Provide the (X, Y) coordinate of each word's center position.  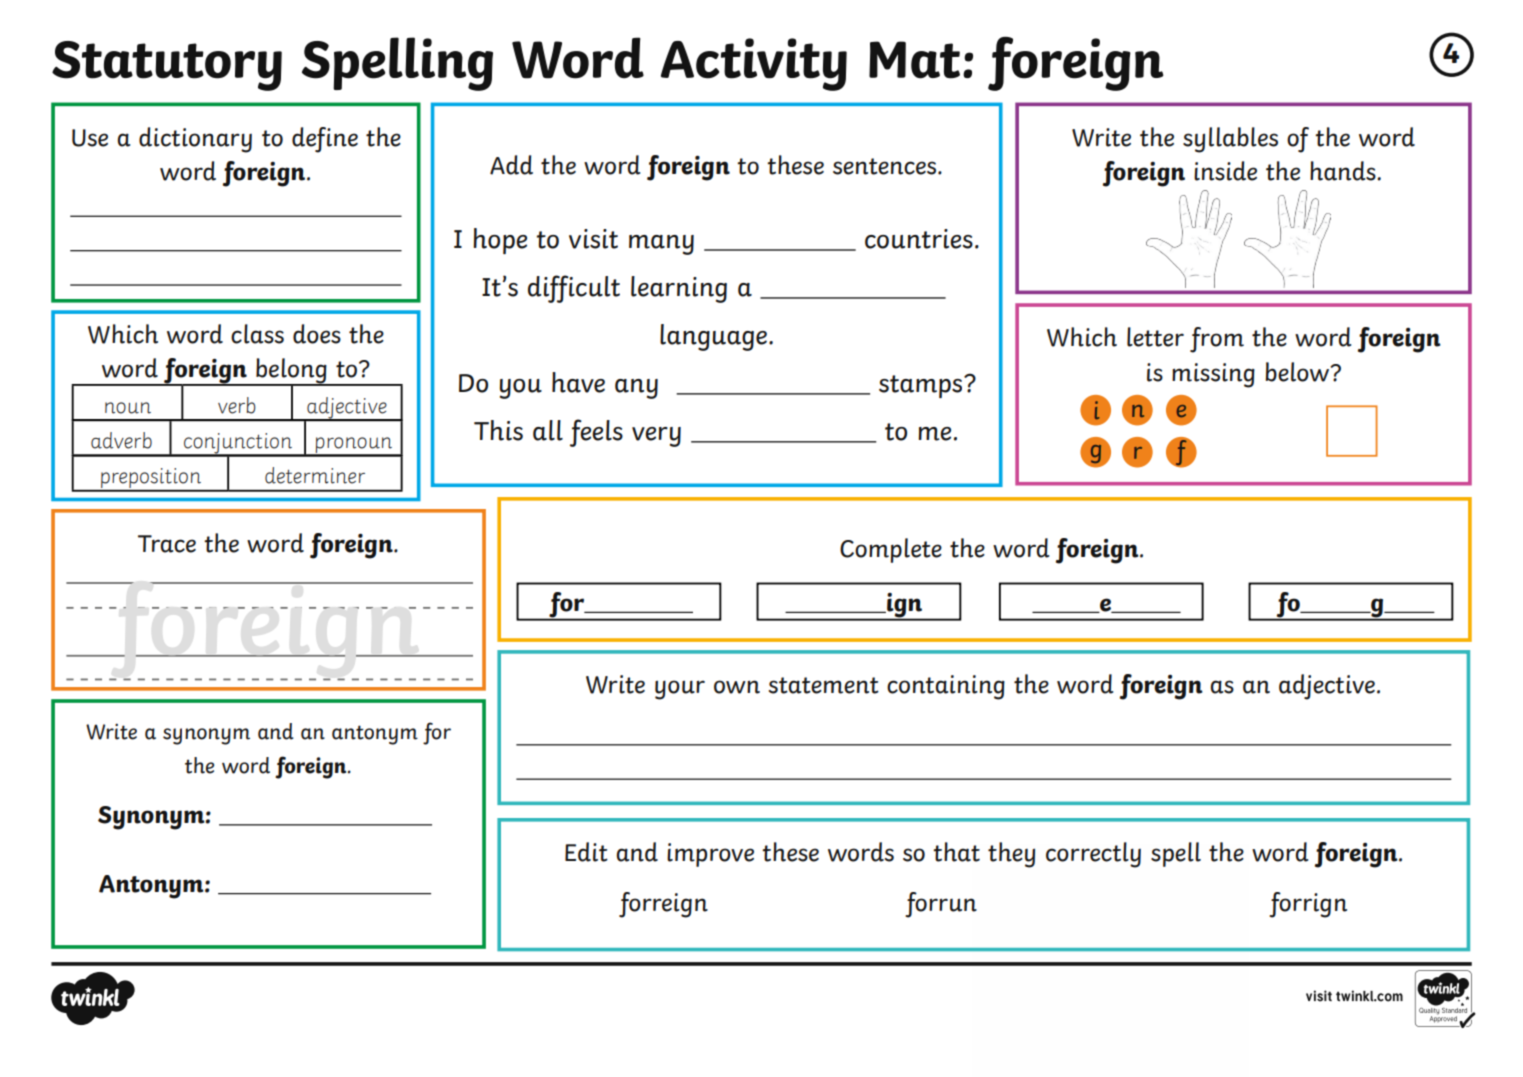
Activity (754, 64)
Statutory (167, 66)
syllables (1230, 140)
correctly (1093, 855)
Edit (586, 852)
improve (710, 855)
